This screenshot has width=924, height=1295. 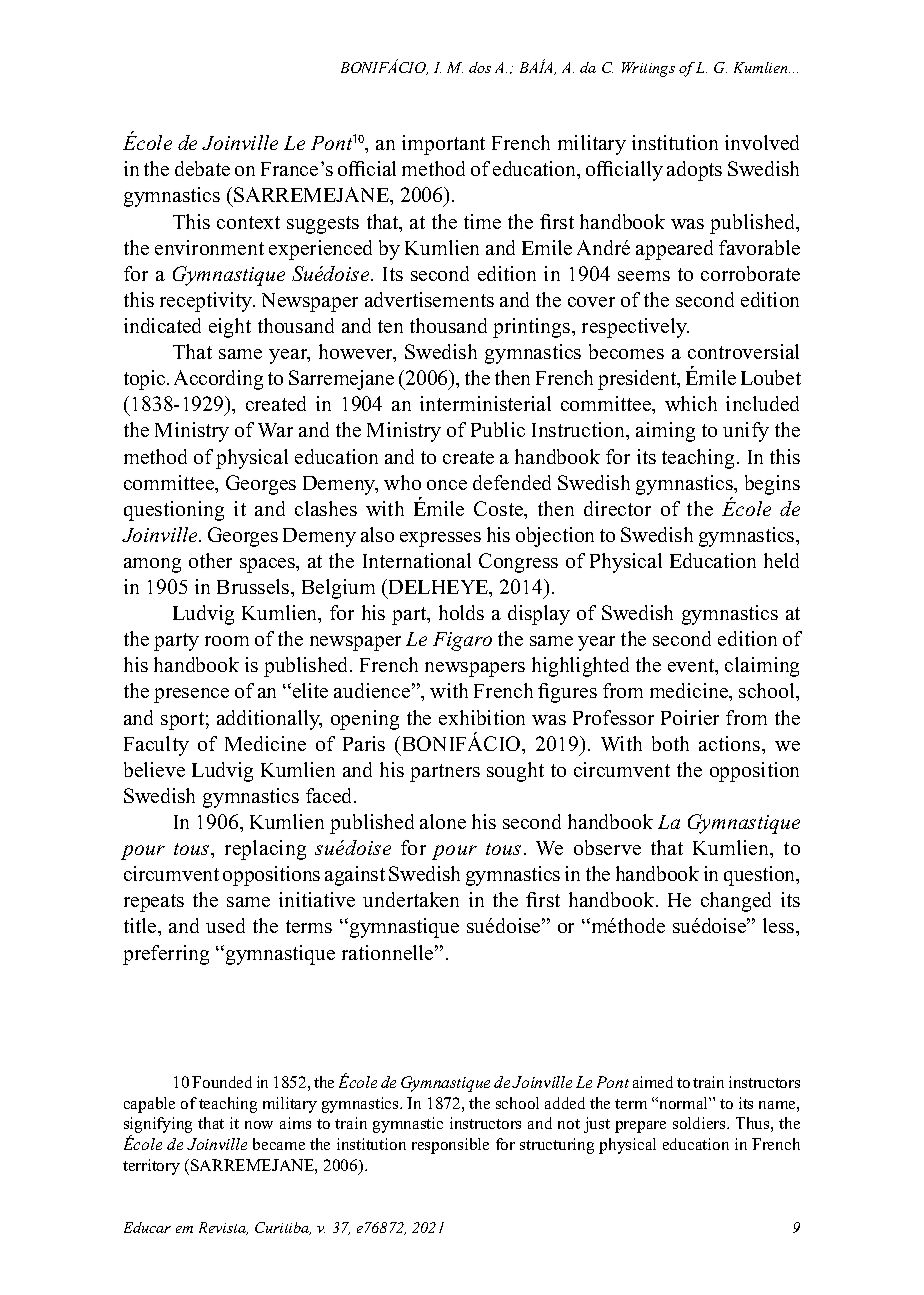 What do you see at coordinates (648, 69) in the screenshot?
I see `Writings` at bounding box center [648, 69].
